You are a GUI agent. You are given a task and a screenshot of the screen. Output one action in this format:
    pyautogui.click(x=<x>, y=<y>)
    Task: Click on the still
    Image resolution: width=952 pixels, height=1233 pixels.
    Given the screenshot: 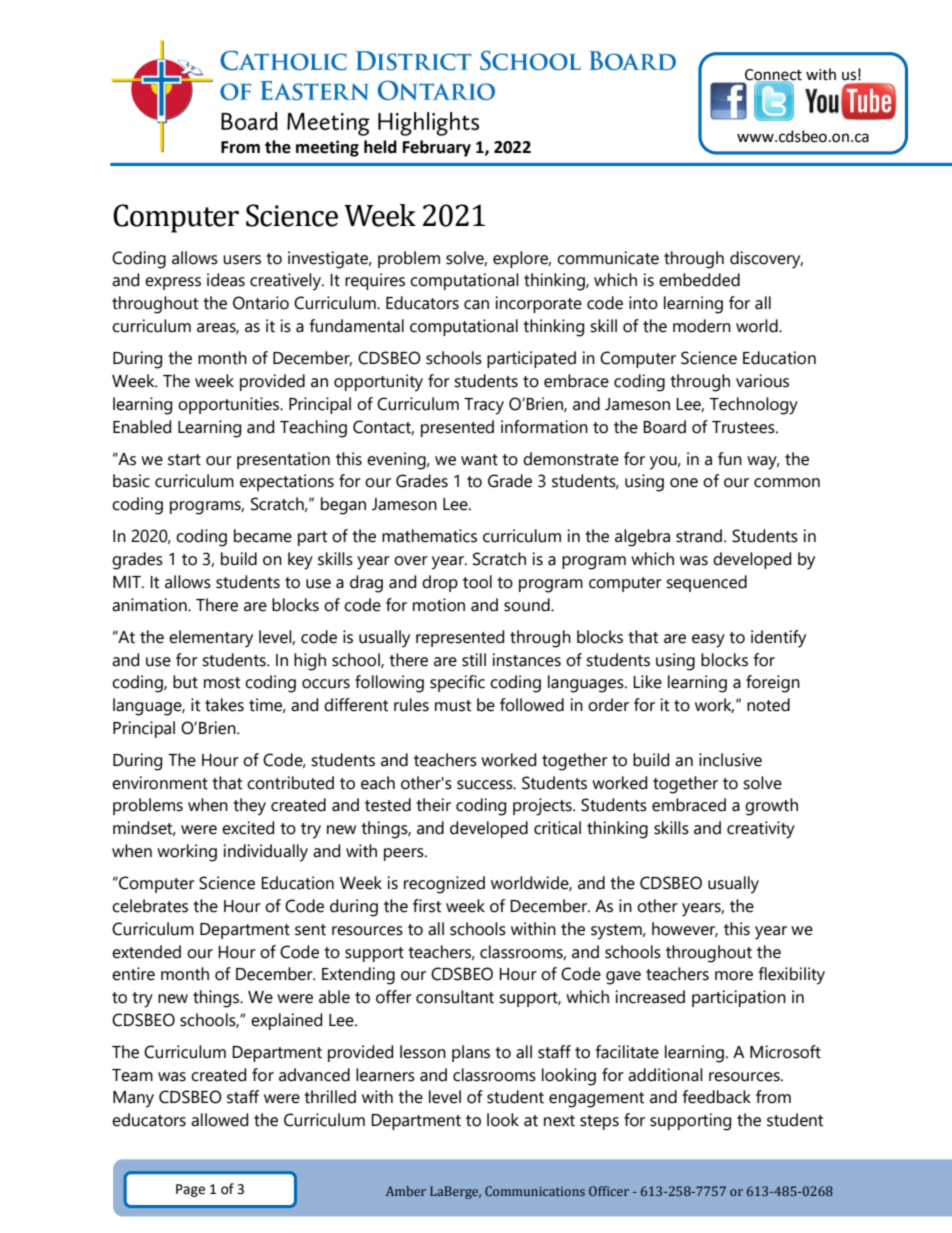 What is the action you would take?
    pyautogui.click(x=474, y=660)
